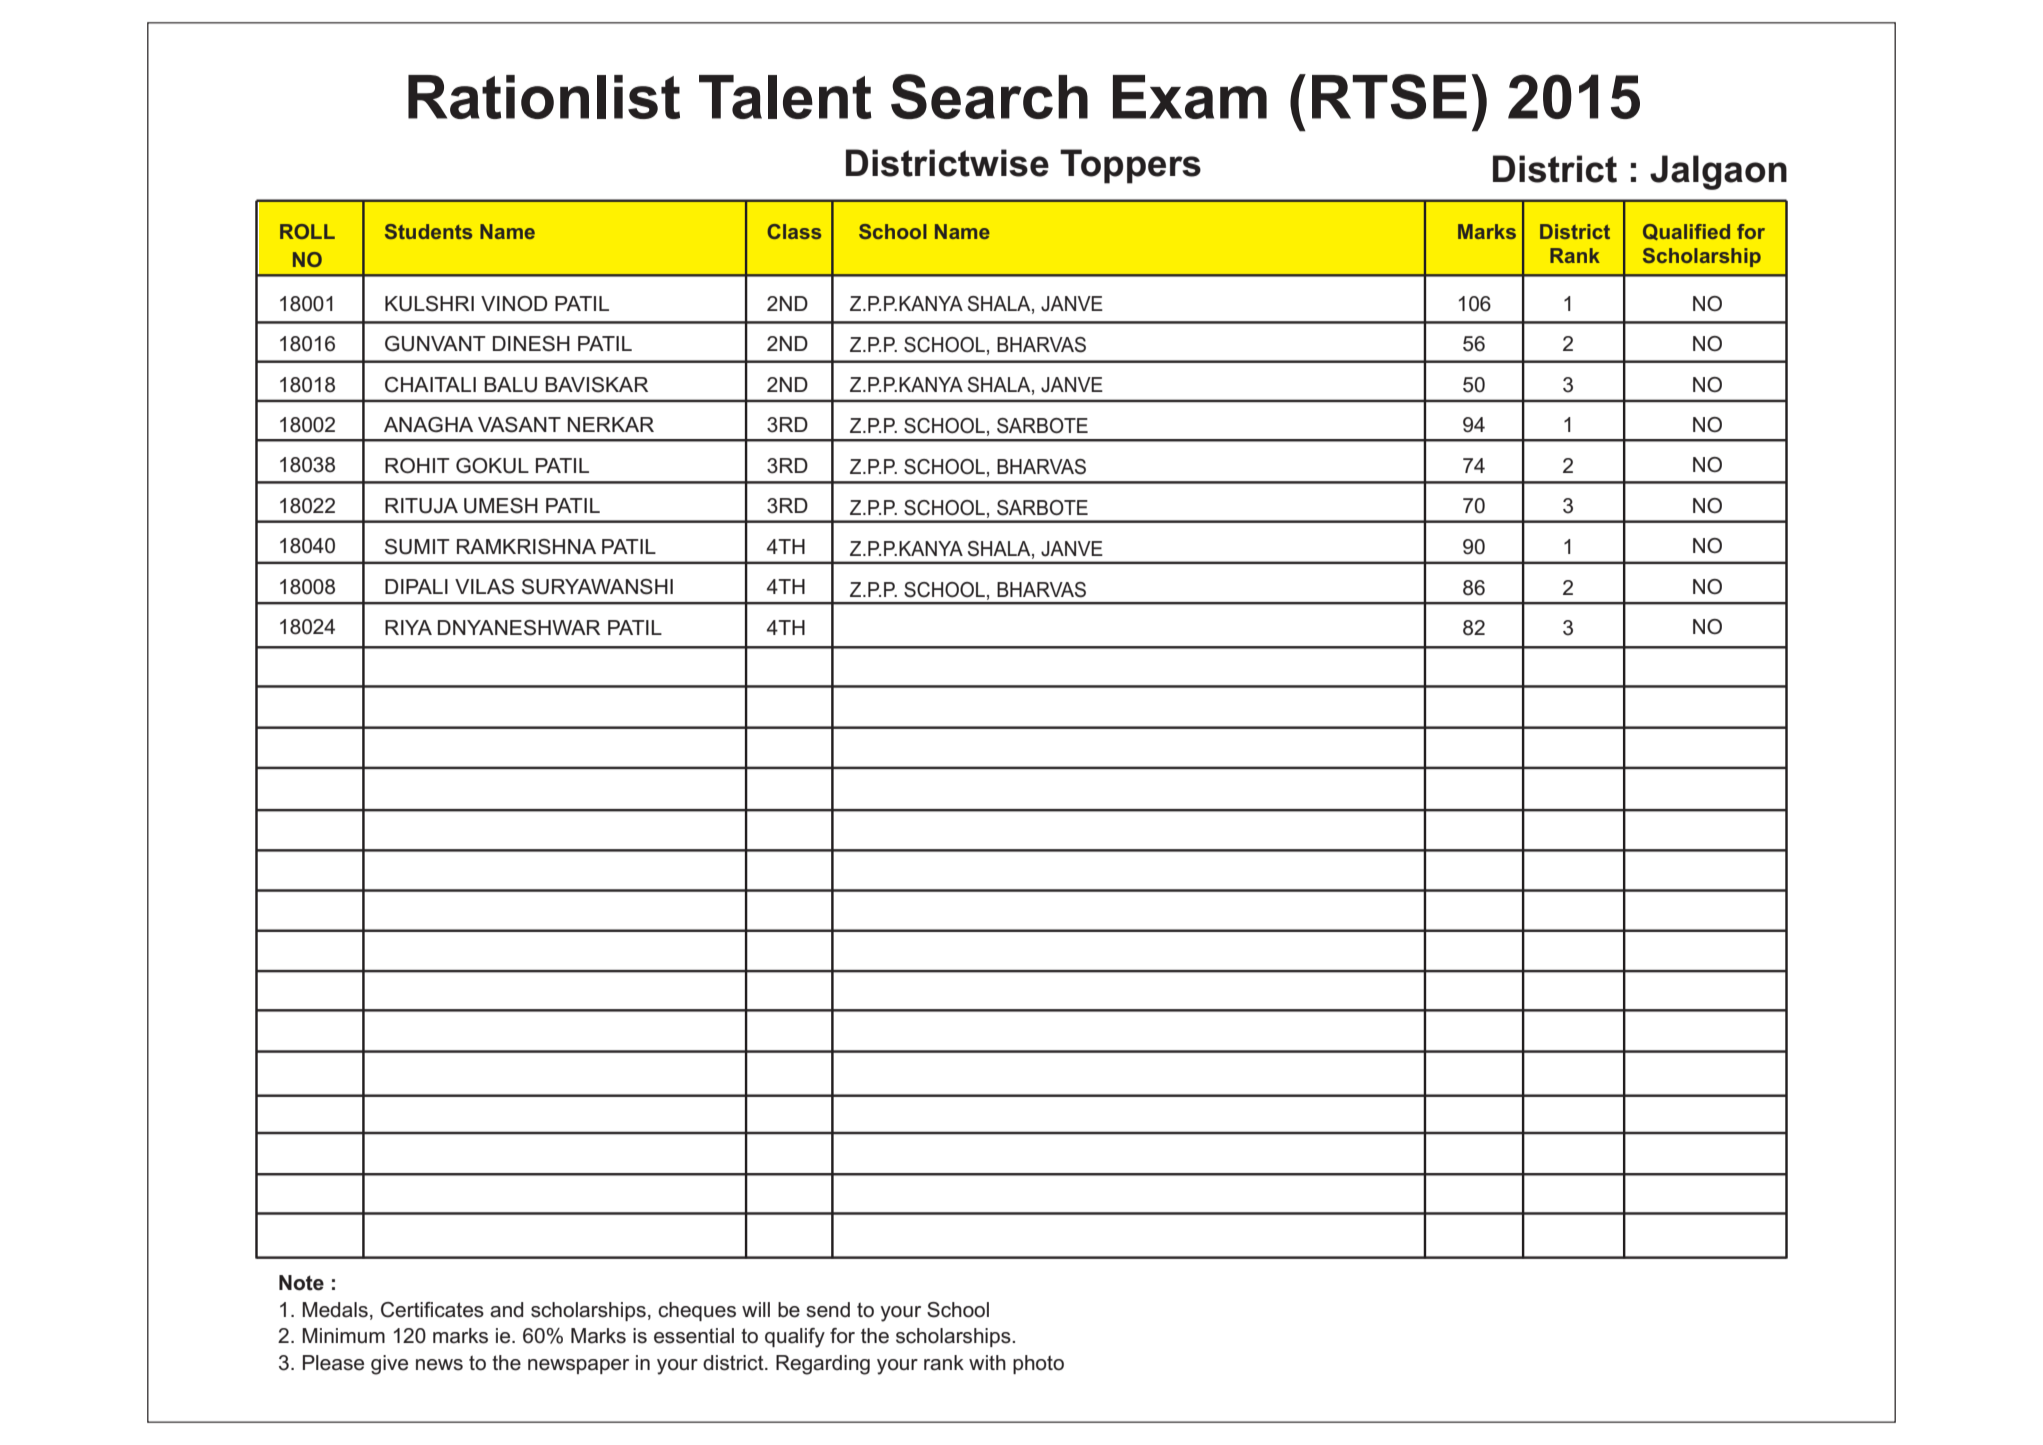 The height and width of the document is (1445, 2043). What do you see at coordinates (828, 1310) in the document?
I see `send` at bounding box center [828, 1310].
